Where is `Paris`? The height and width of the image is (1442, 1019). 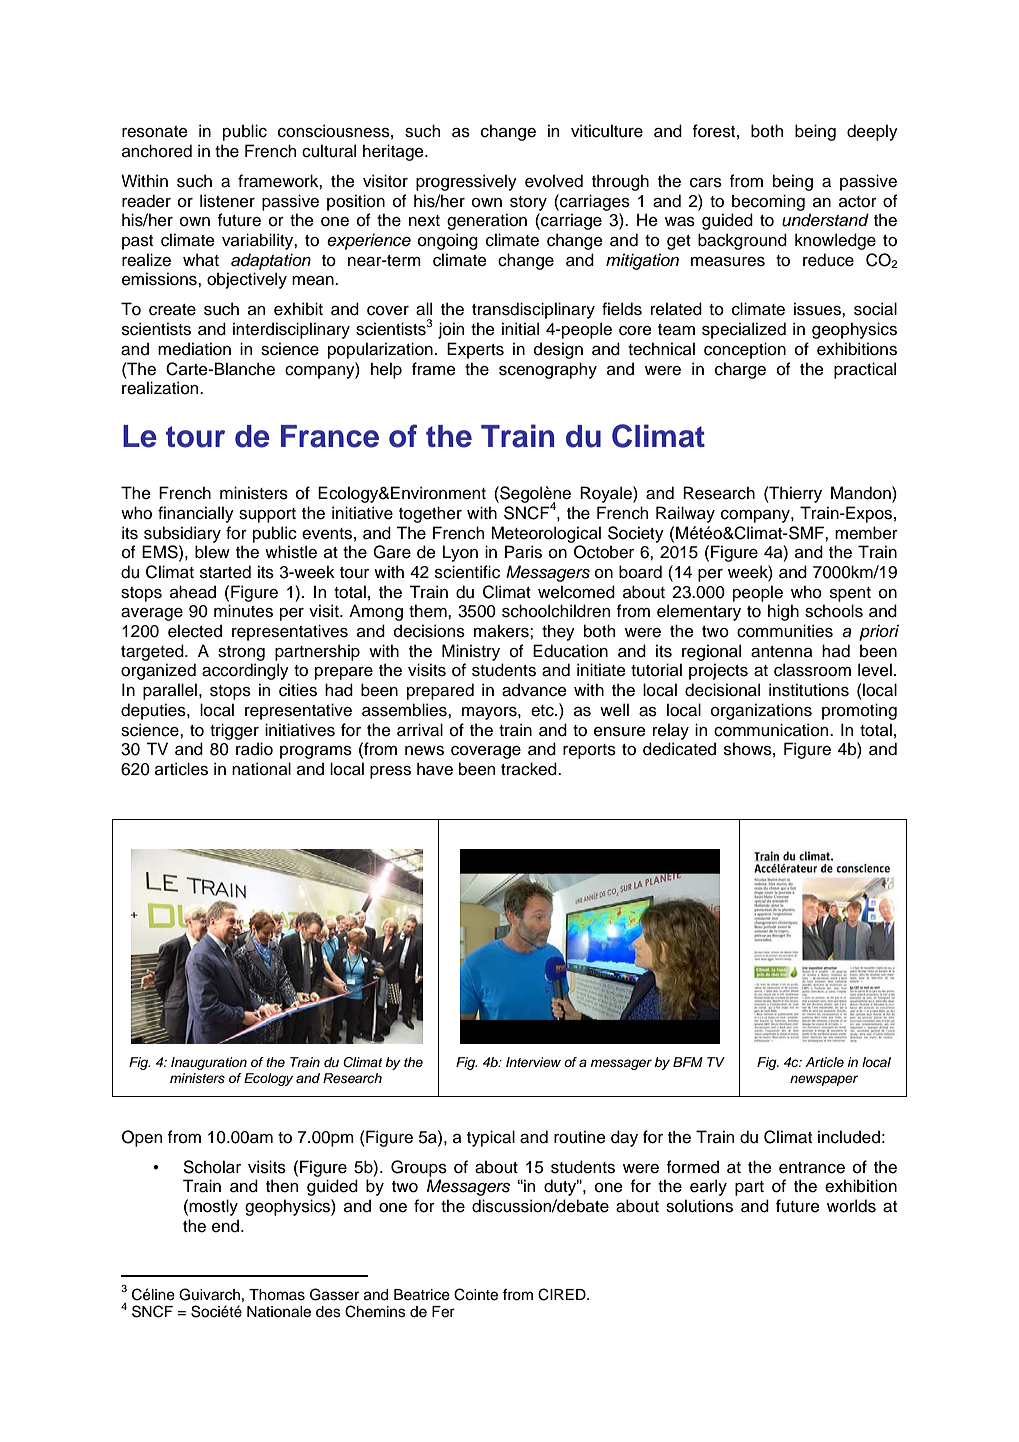
Paris is located at coordinates (523, 552).
